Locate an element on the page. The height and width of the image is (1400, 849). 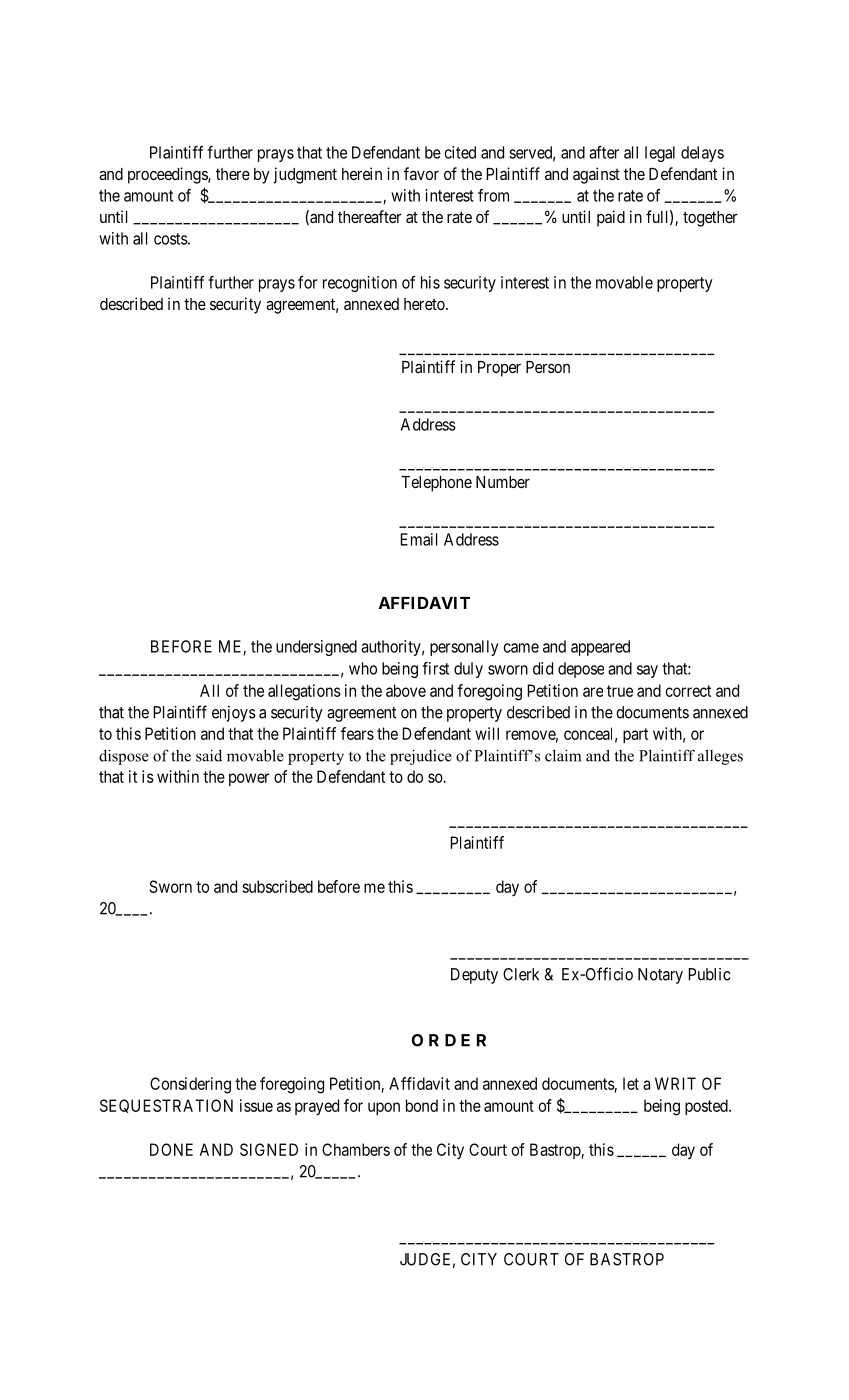
enjoys is located at coordinates (234, 714).
